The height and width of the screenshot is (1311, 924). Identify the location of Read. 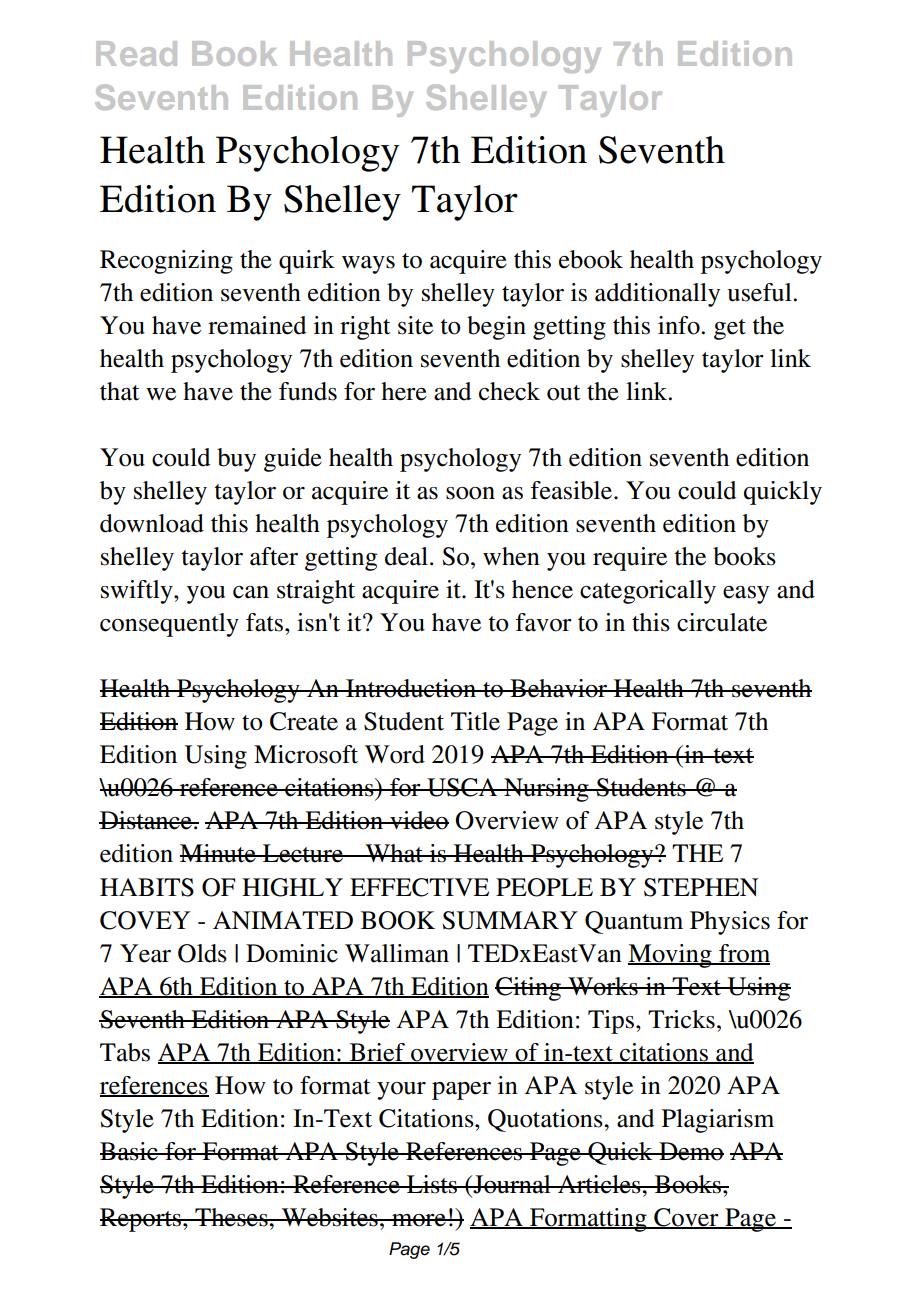
(136, 53).
